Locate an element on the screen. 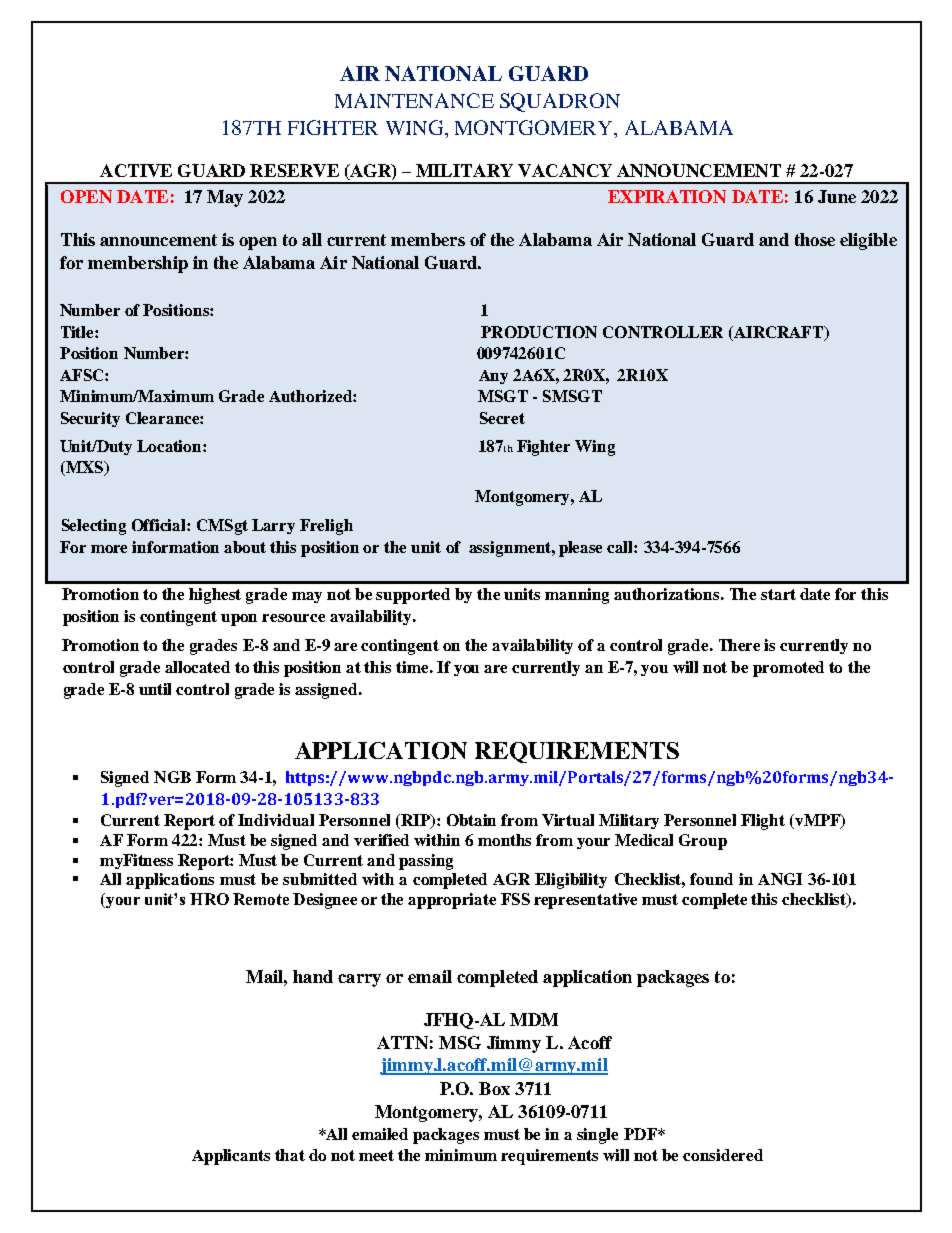 The height and width of the screenshot is (1233, 952). MAINTENANCE is located at coordinates (414, 100).
